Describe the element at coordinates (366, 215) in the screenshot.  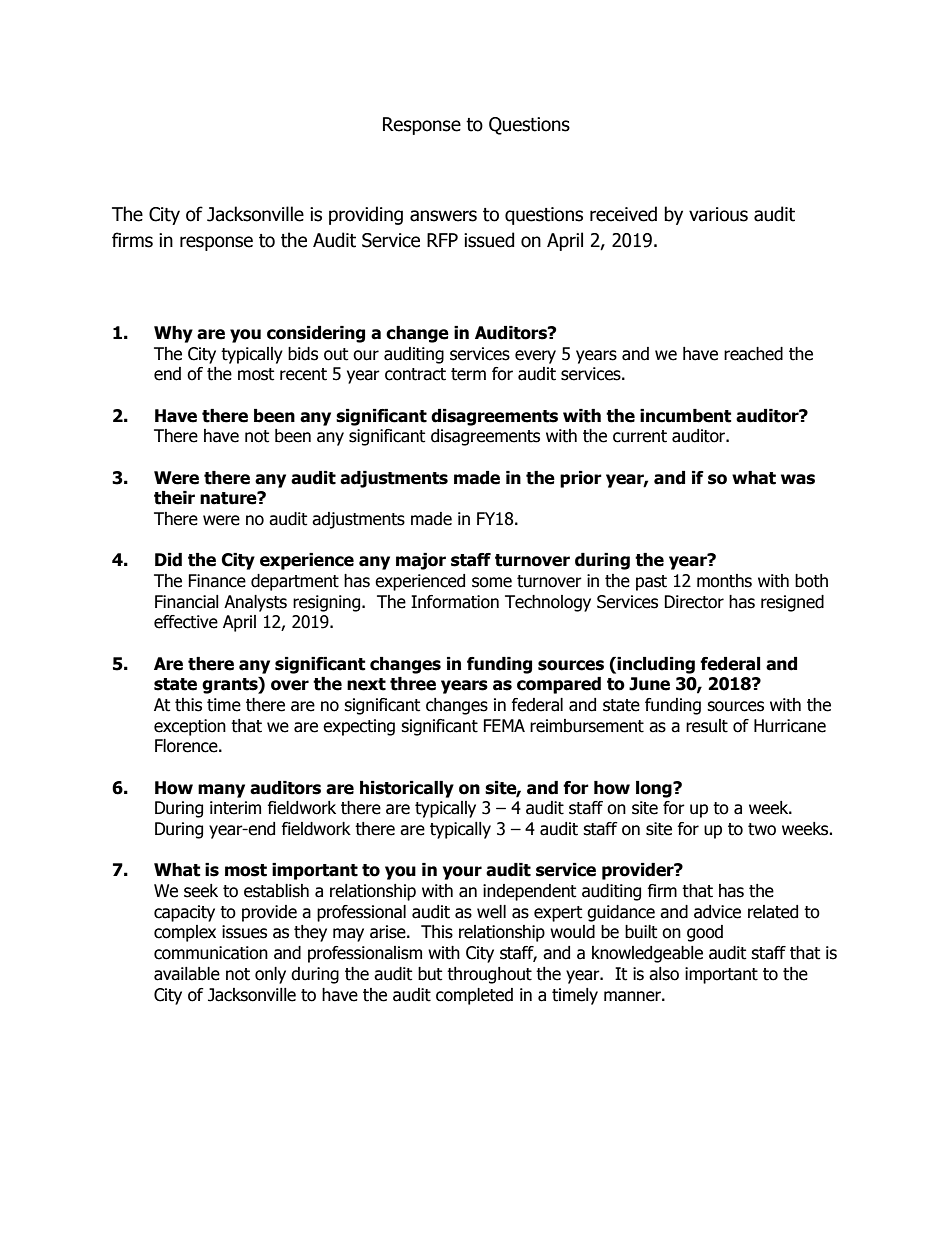
I see `providing` at that location.
